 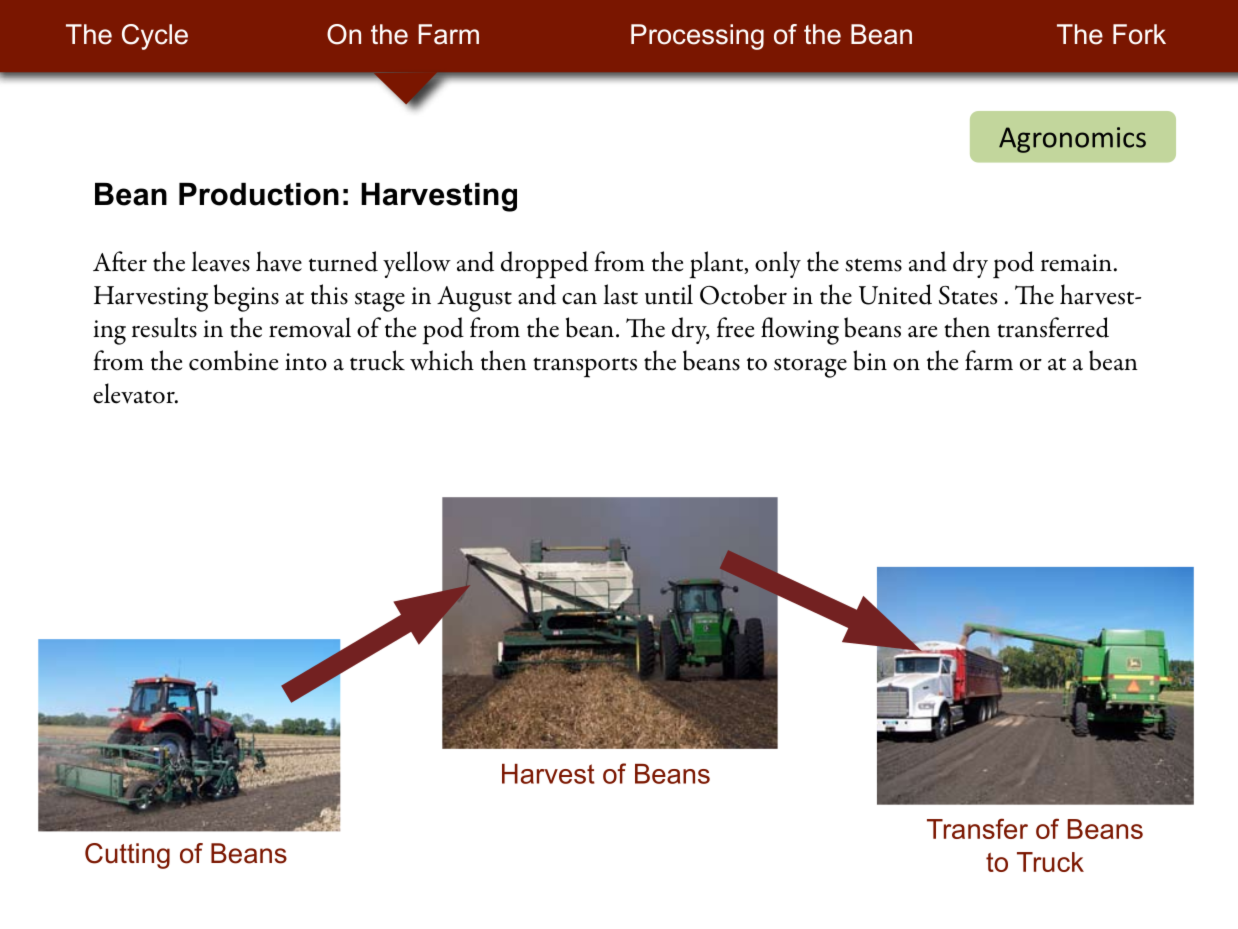 What do you see at coordinates (1076, 263) in the screenshot?
I see `remain` at bounding box center [1076, 263].
